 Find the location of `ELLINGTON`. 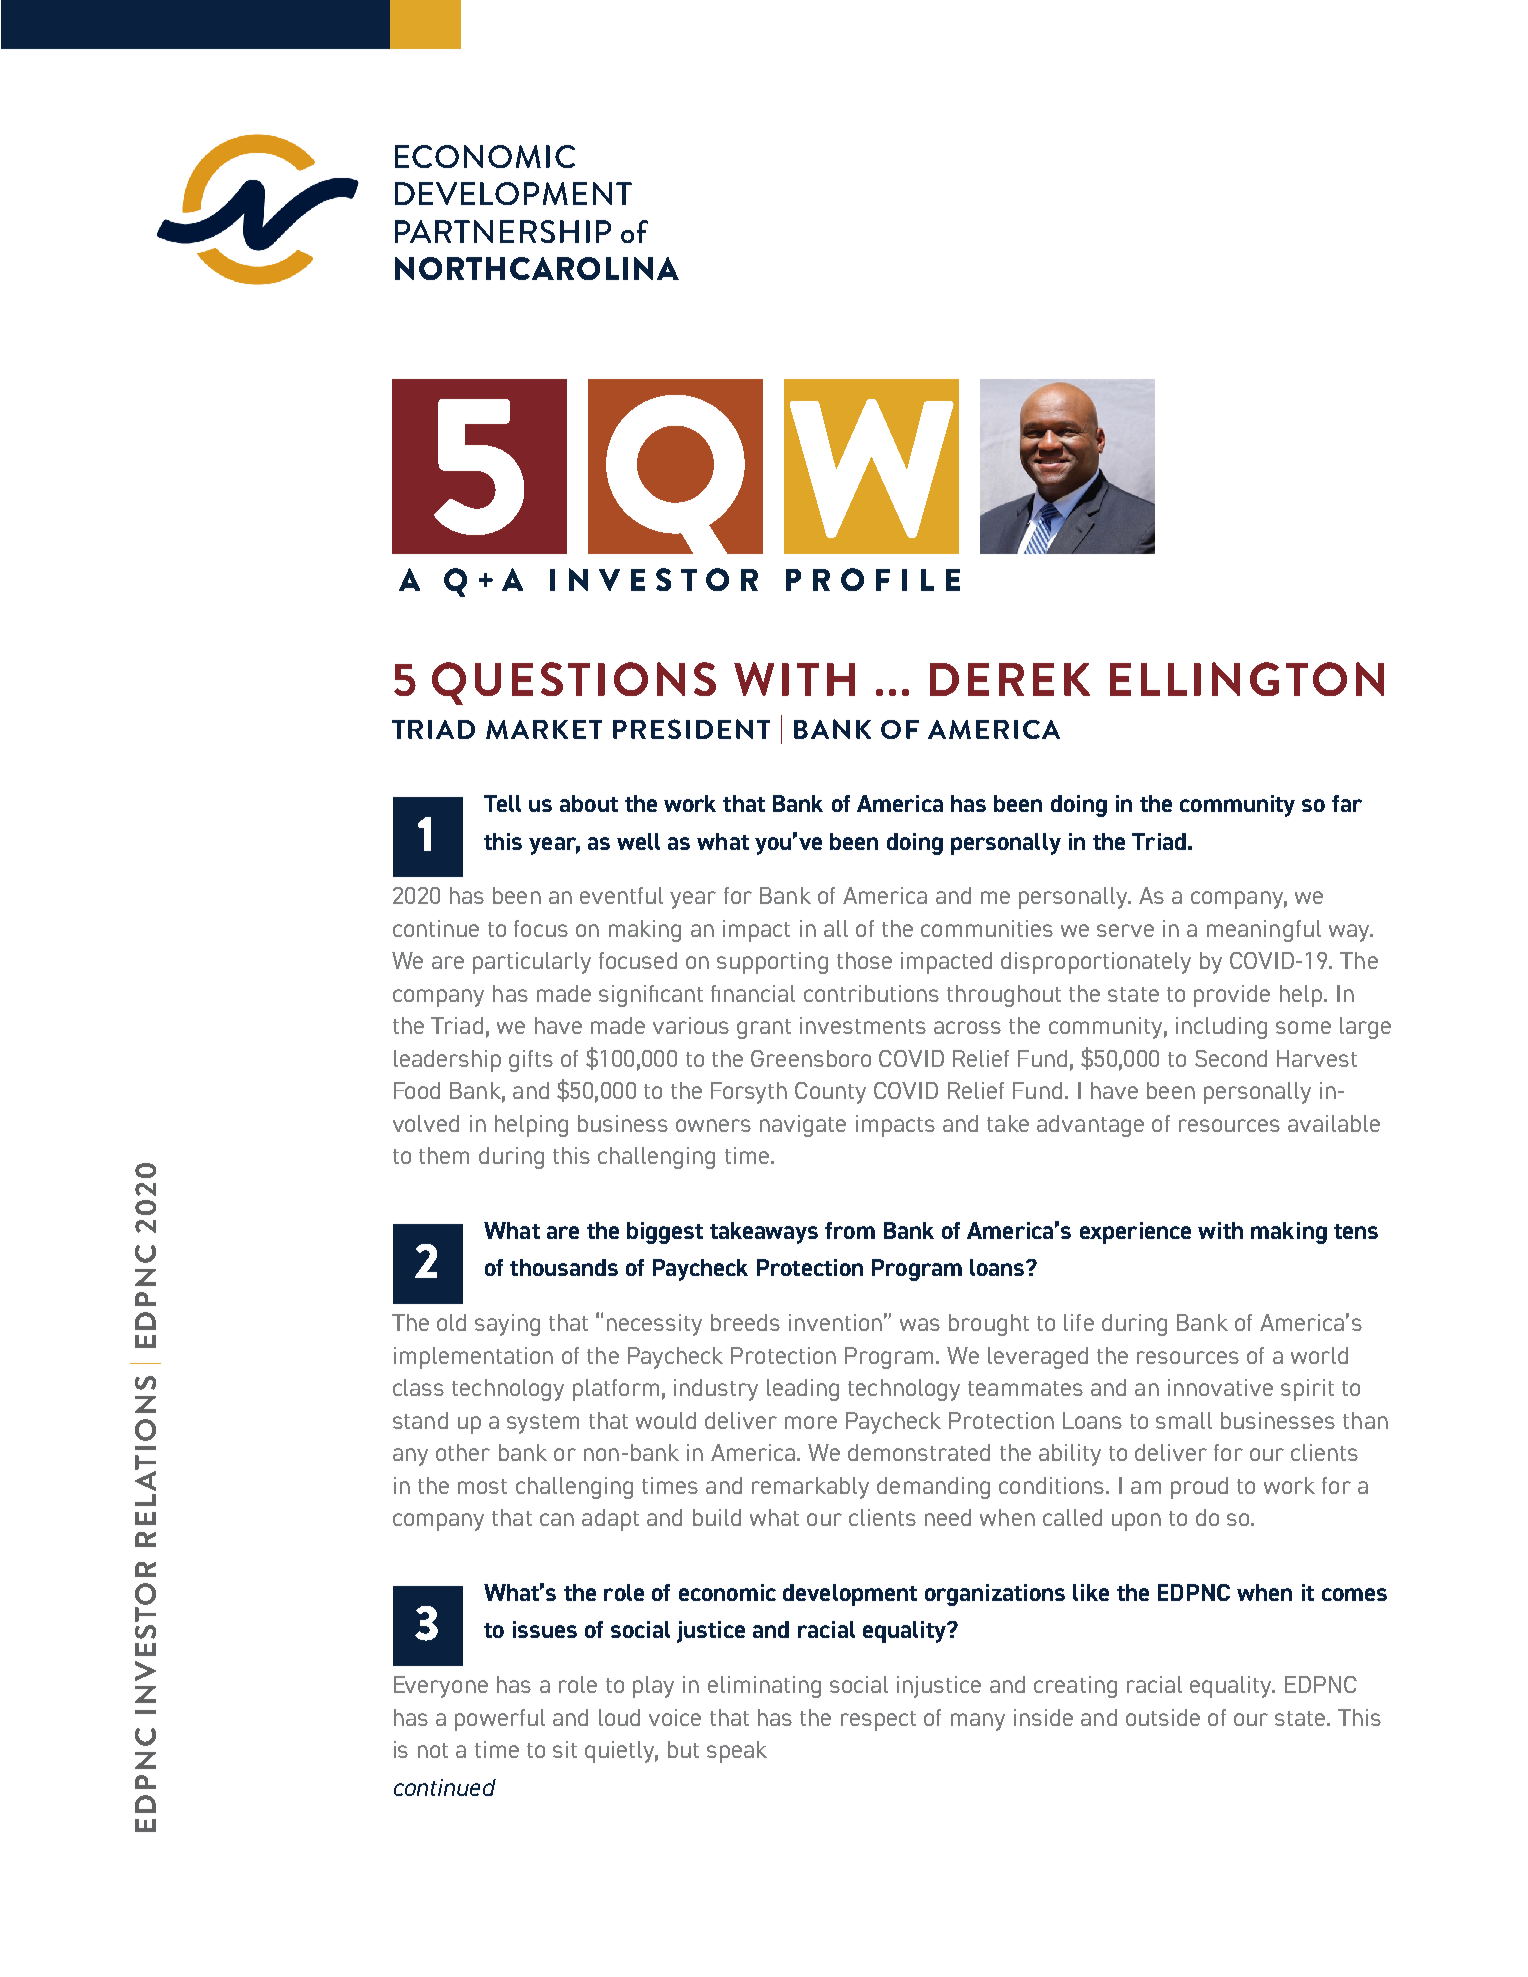

ELLINGTON is located at coordinates (1247, 679).
